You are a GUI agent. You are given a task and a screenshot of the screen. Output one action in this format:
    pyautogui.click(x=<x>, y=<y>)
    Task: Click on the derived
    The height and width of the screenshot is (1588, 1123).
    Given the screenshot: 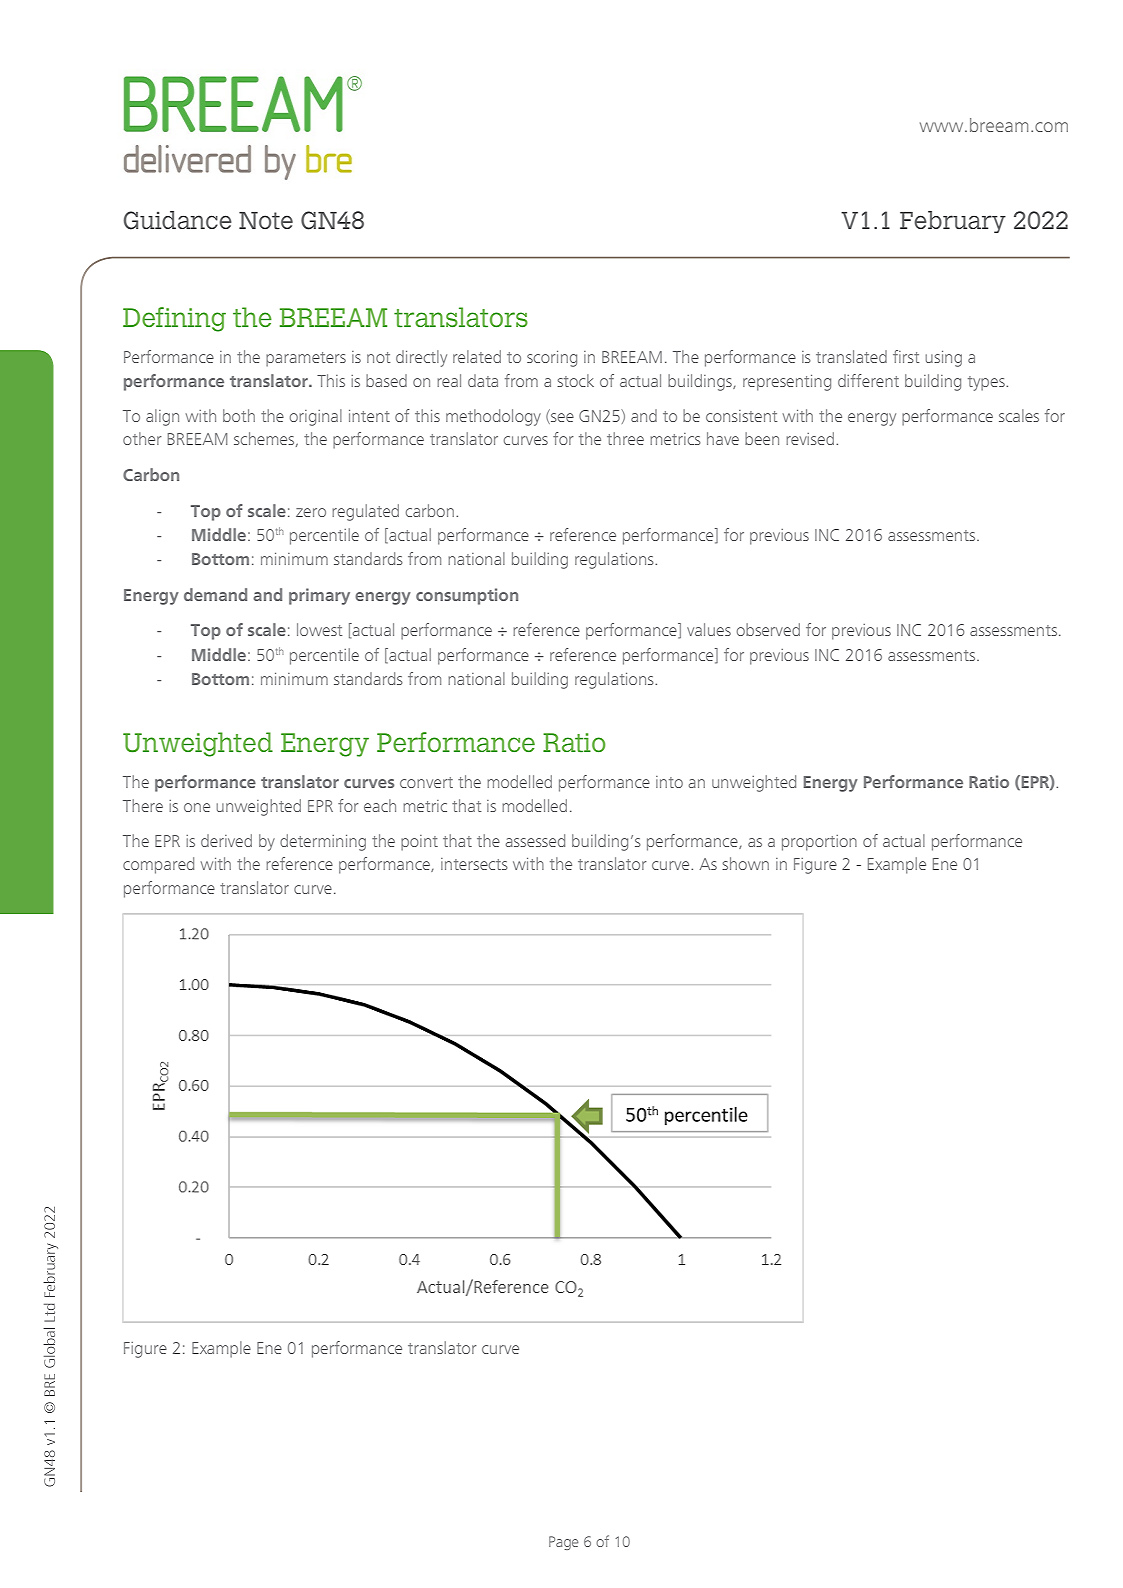 What is the action you would take?
    pyautogui.click(x=226, y=840)
